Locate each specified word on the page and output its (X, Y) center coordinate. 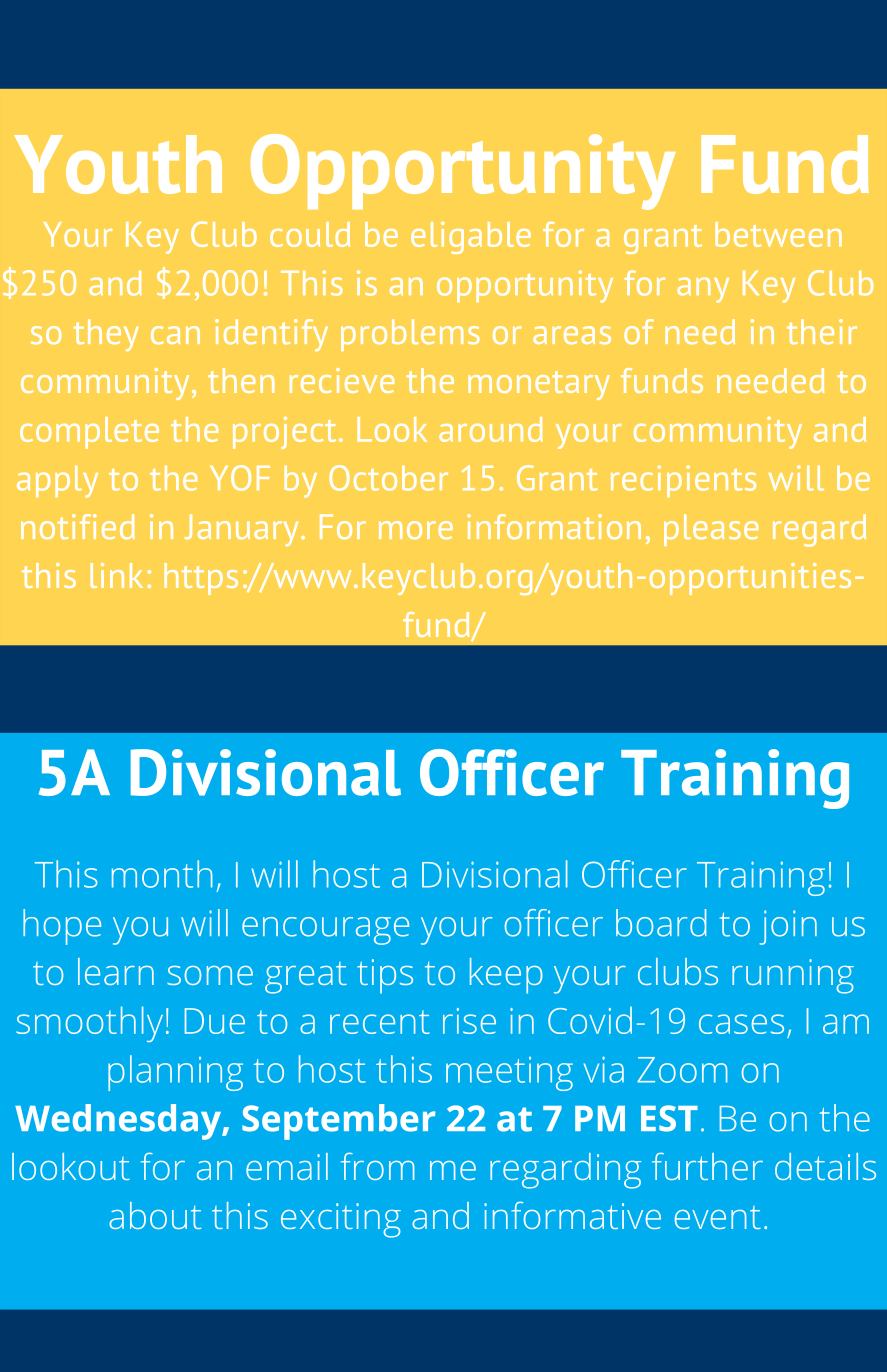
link (116, 575)
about (155, 1215)
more (416, 530)
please (711, 530)
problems (410, 335)
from (377, 1166)
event (718, 1217)
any (703, 290)
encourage (325, 931)
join (788, 927)
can (175, 335)
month (162, 874)
